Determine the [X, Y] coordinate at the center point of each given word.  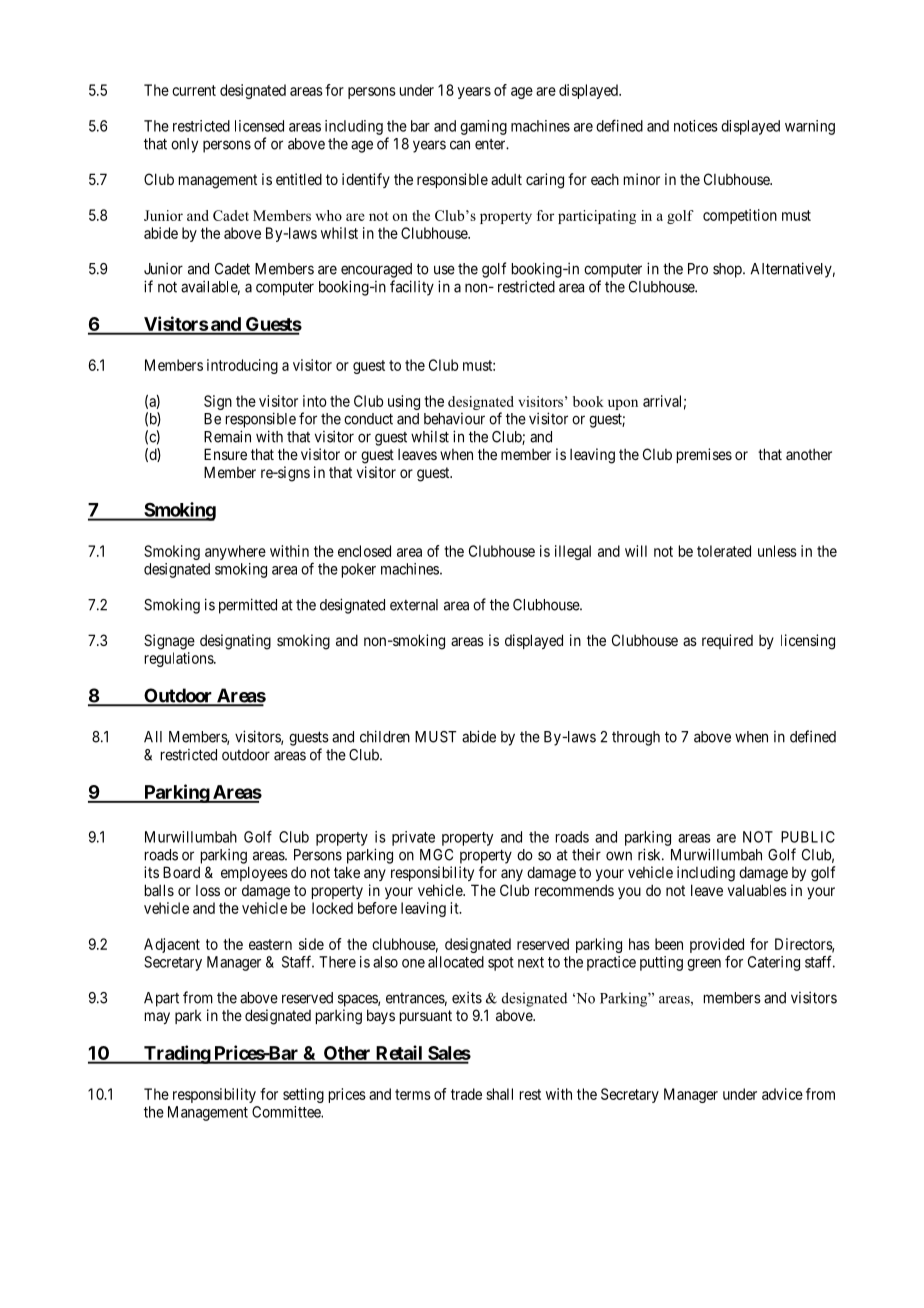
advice [782, 1094]
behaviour [454, 419]
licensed [259, 126]
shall [499, 1094]
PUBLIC [808, 837]
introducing [242, 366]
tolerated [724, 551]
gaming [483, 127]
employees [254, 873]
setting [303, 1095]
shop [728, 270]
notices [696, 126]
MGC [436, 855]
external [414, 605]
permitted [248, 606]
